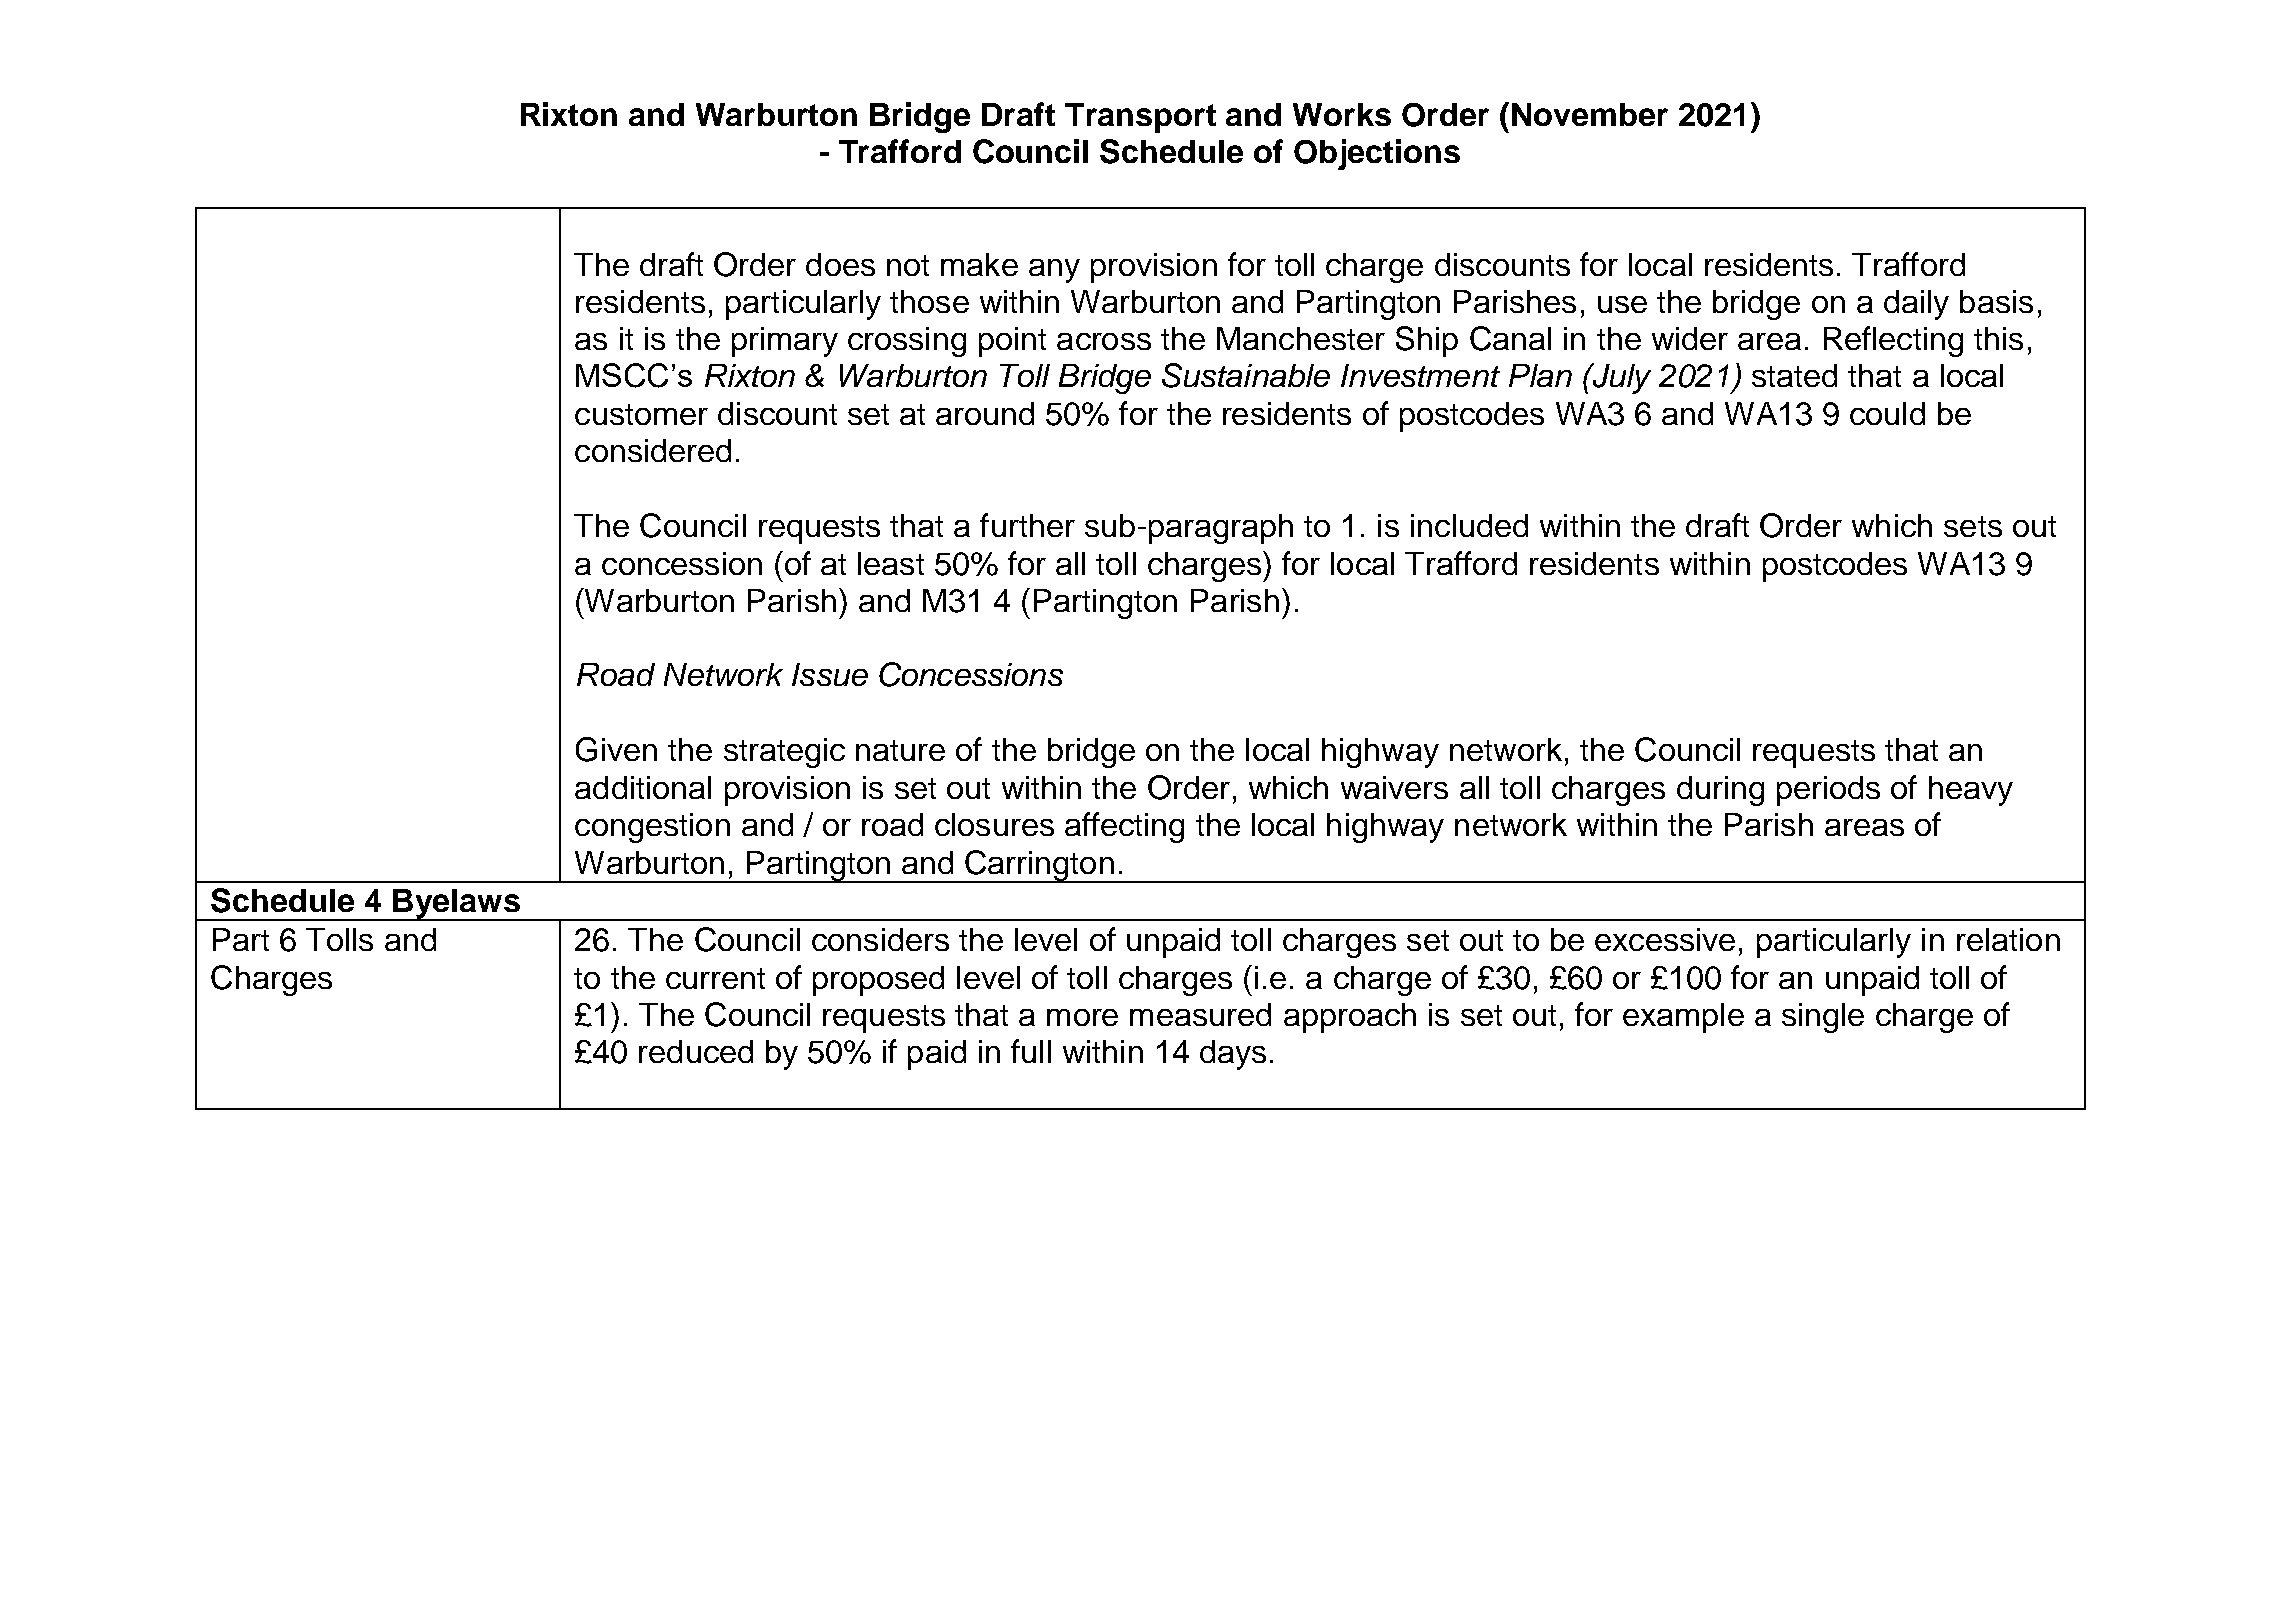 The image size is (2280, 1612). I want to click on Transport, so click(1140, 118).
